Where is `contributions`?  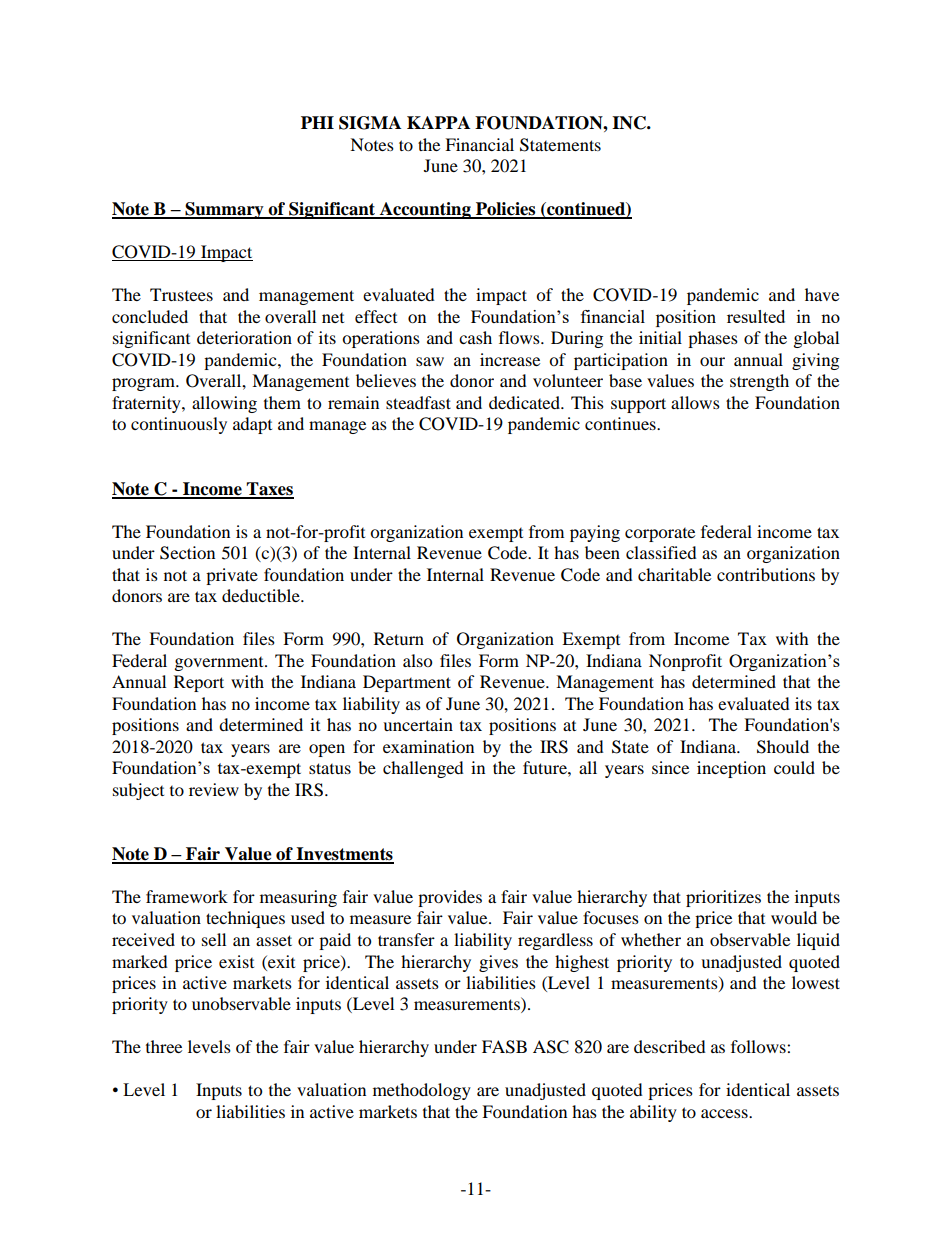 contributions is located at coordinates (766, 574).
